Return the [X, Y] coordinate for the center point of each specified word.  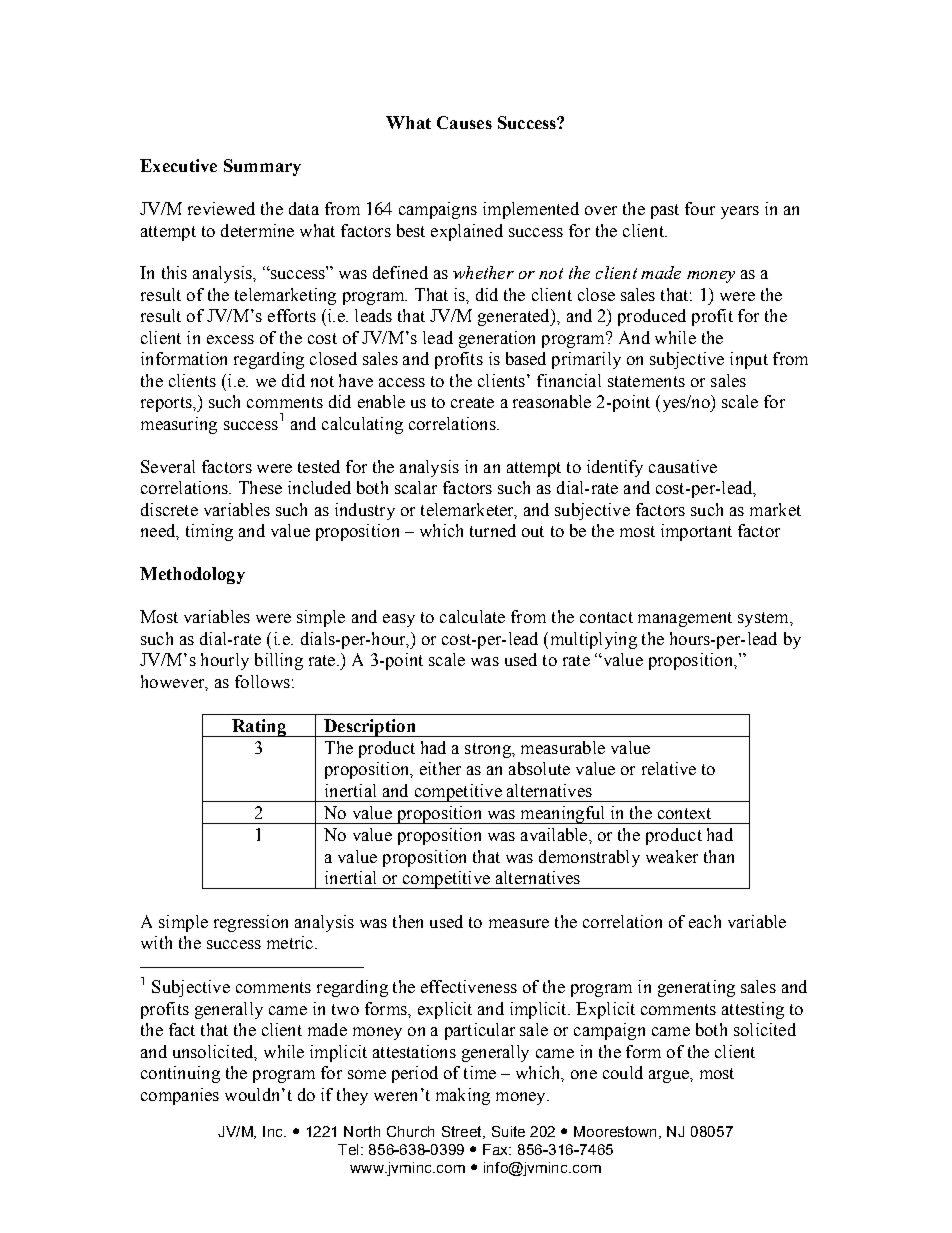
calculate [472, 616]
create [472, 402]
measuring [179, 425]
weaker [672, 856]
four [700, 208]
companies [180, 1096]
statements [646, 381]
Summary [262, 167]
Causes [464, 122]
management [685, 619]
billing [279, 661]
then [408, 921]
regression [251, 923]
